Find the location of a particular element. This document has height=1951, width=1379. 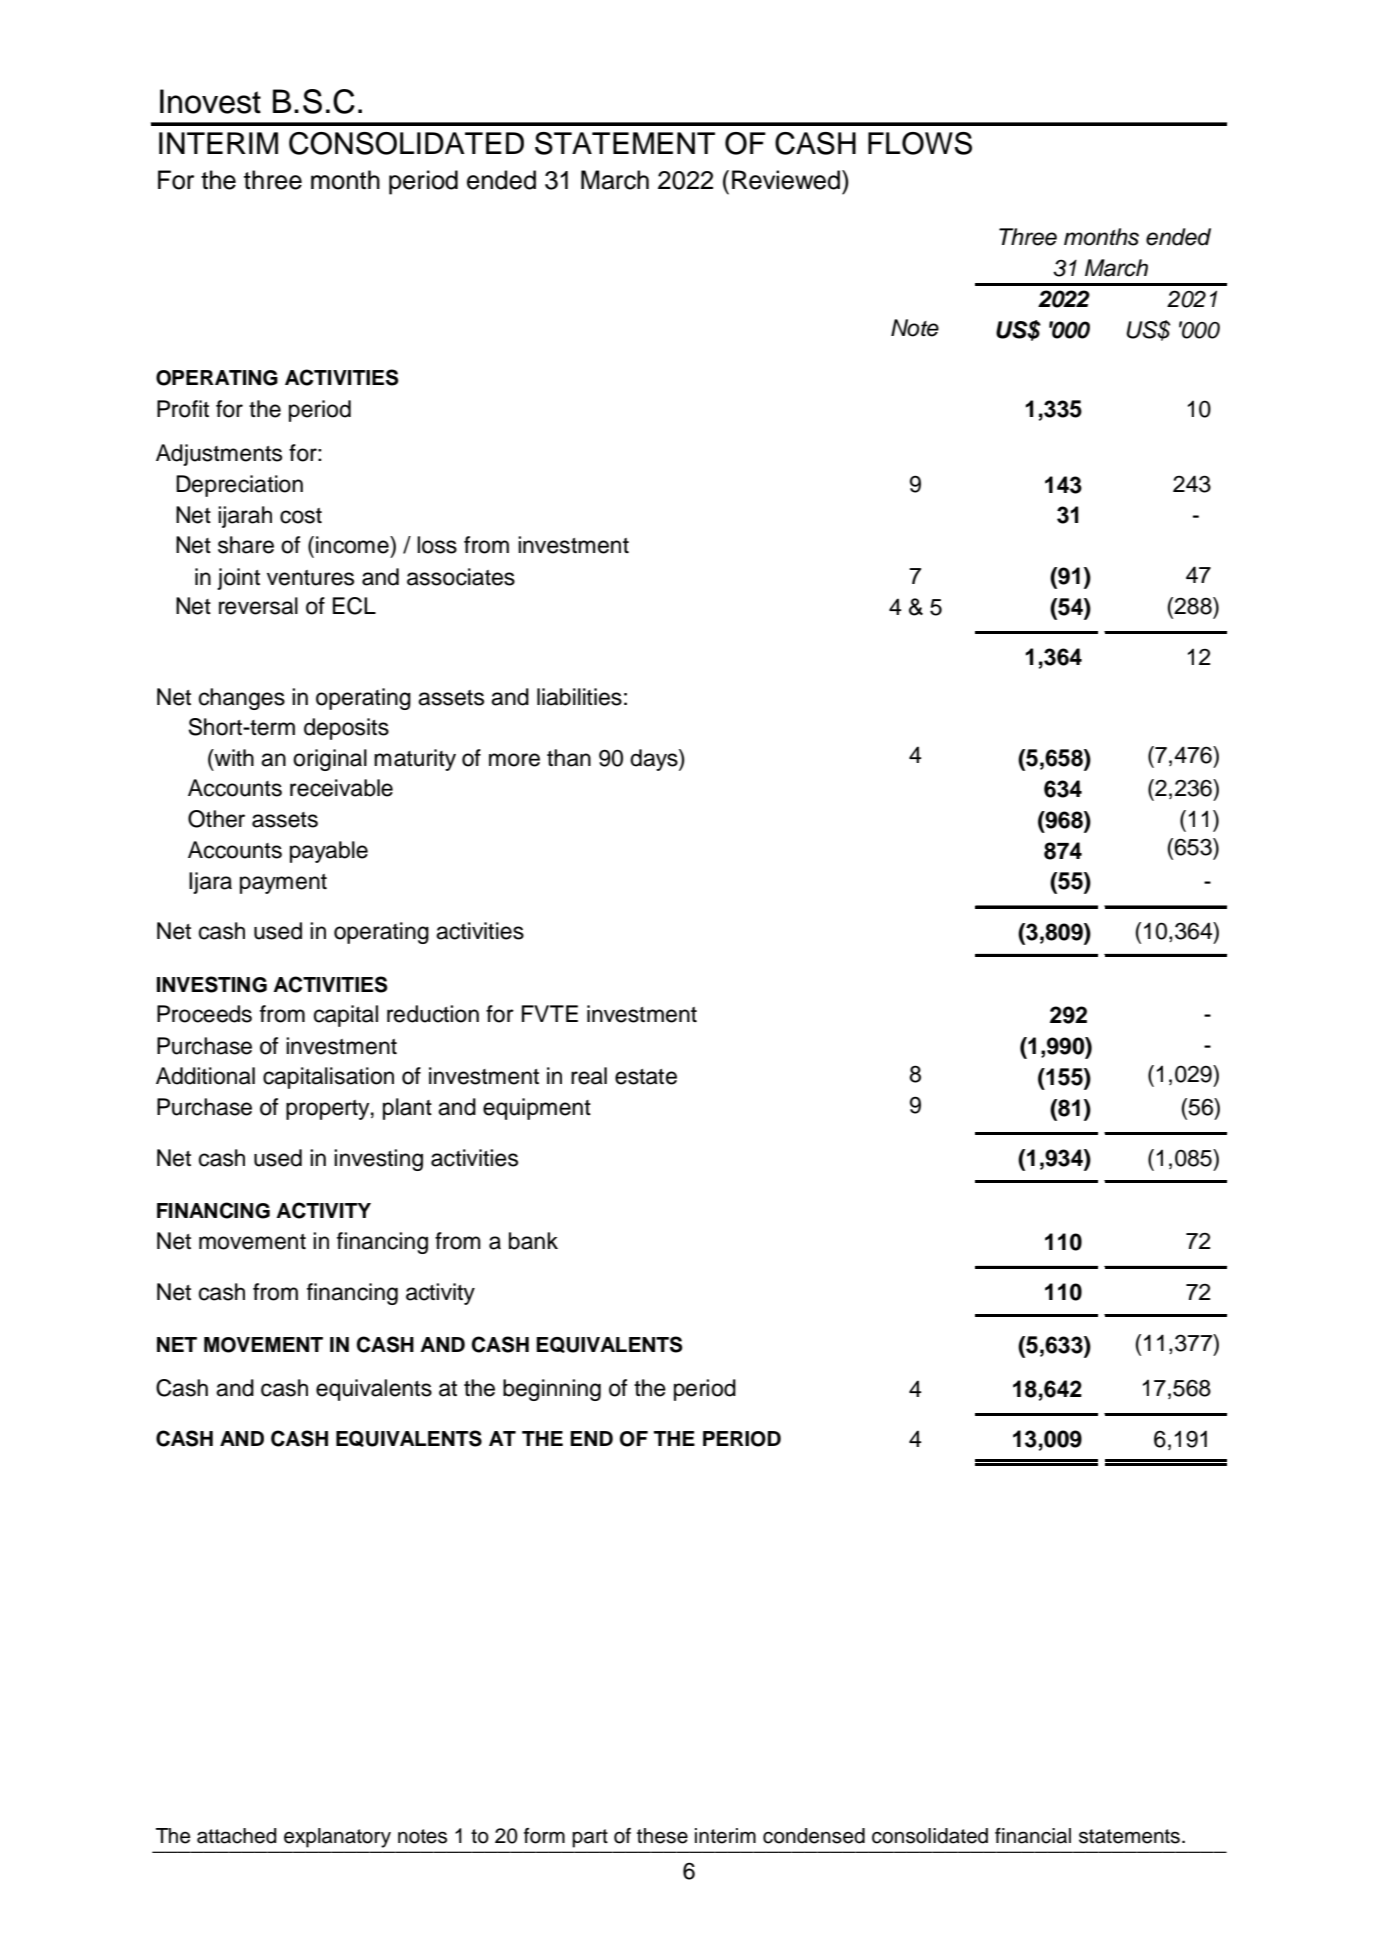

equipment is located at coordinates (537, 1109).
